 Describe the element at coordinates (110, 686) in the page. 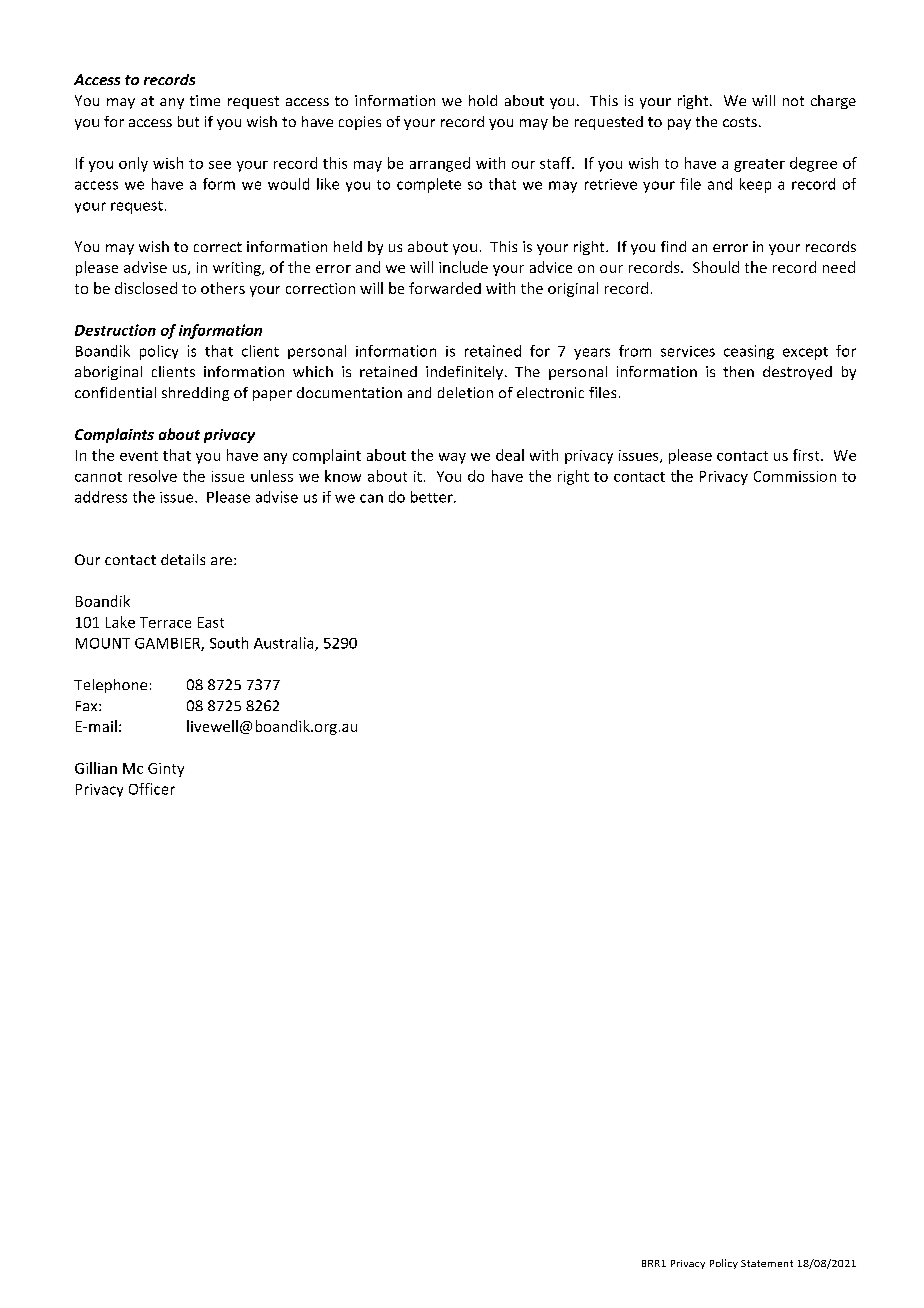

I see `Telephone` at that location.
